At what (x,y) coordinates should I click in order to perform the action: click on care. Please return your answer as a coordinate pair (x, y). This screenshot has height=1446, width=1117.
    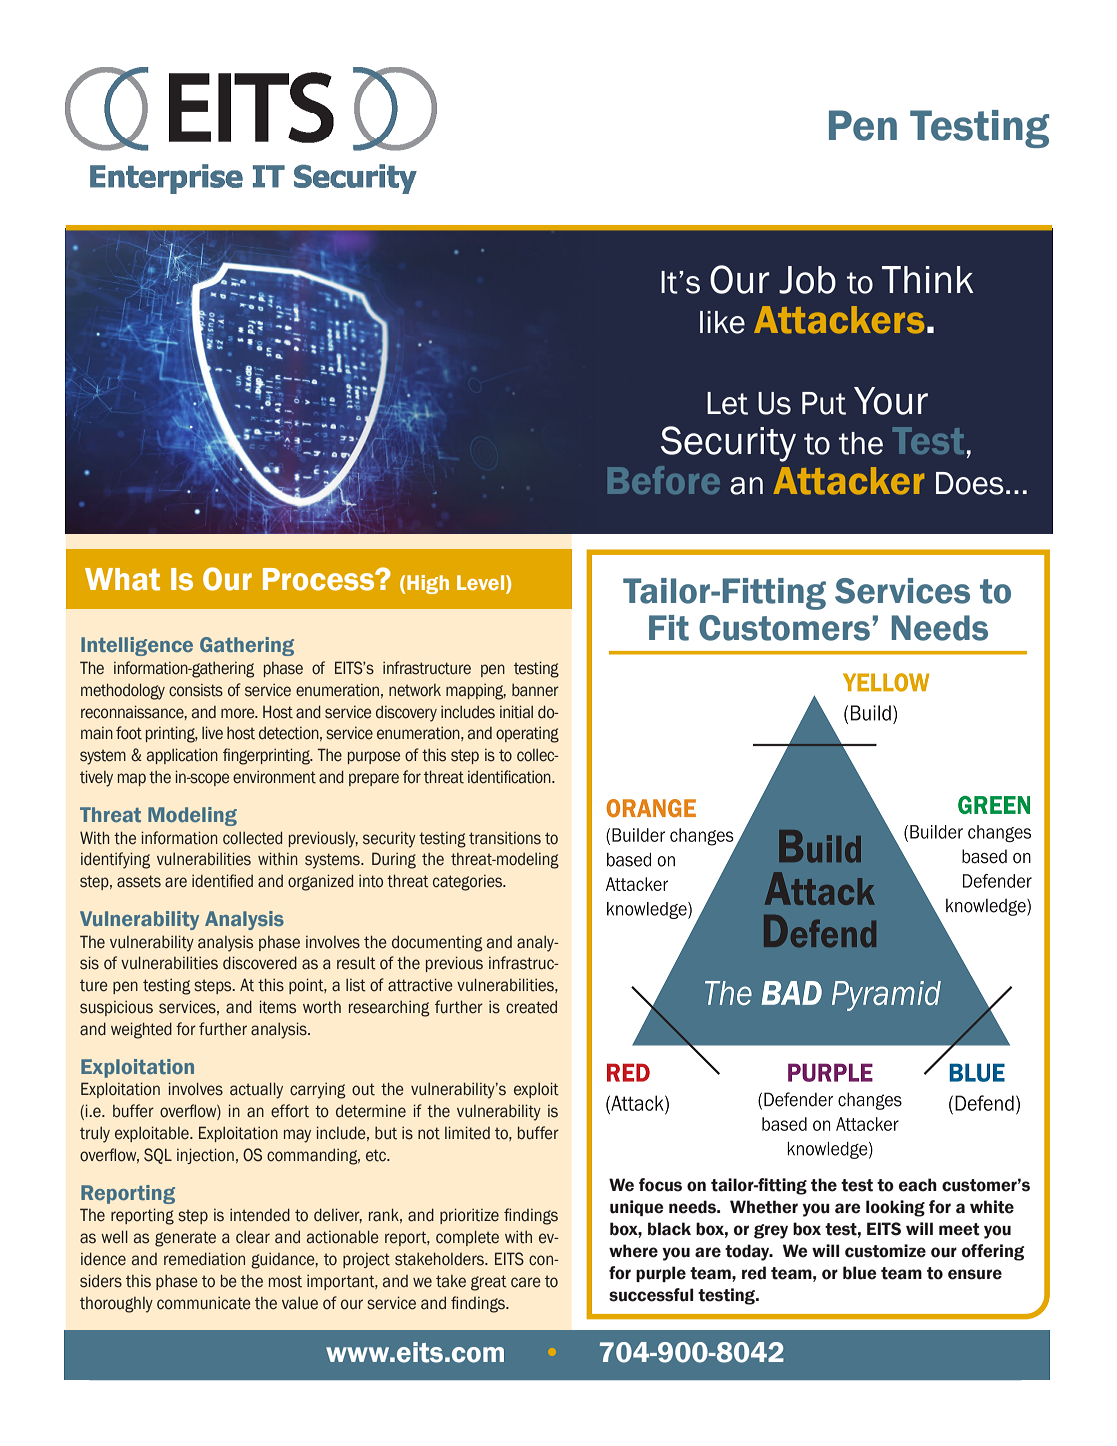
    Looking at the image, I should click on (526, 1282).
